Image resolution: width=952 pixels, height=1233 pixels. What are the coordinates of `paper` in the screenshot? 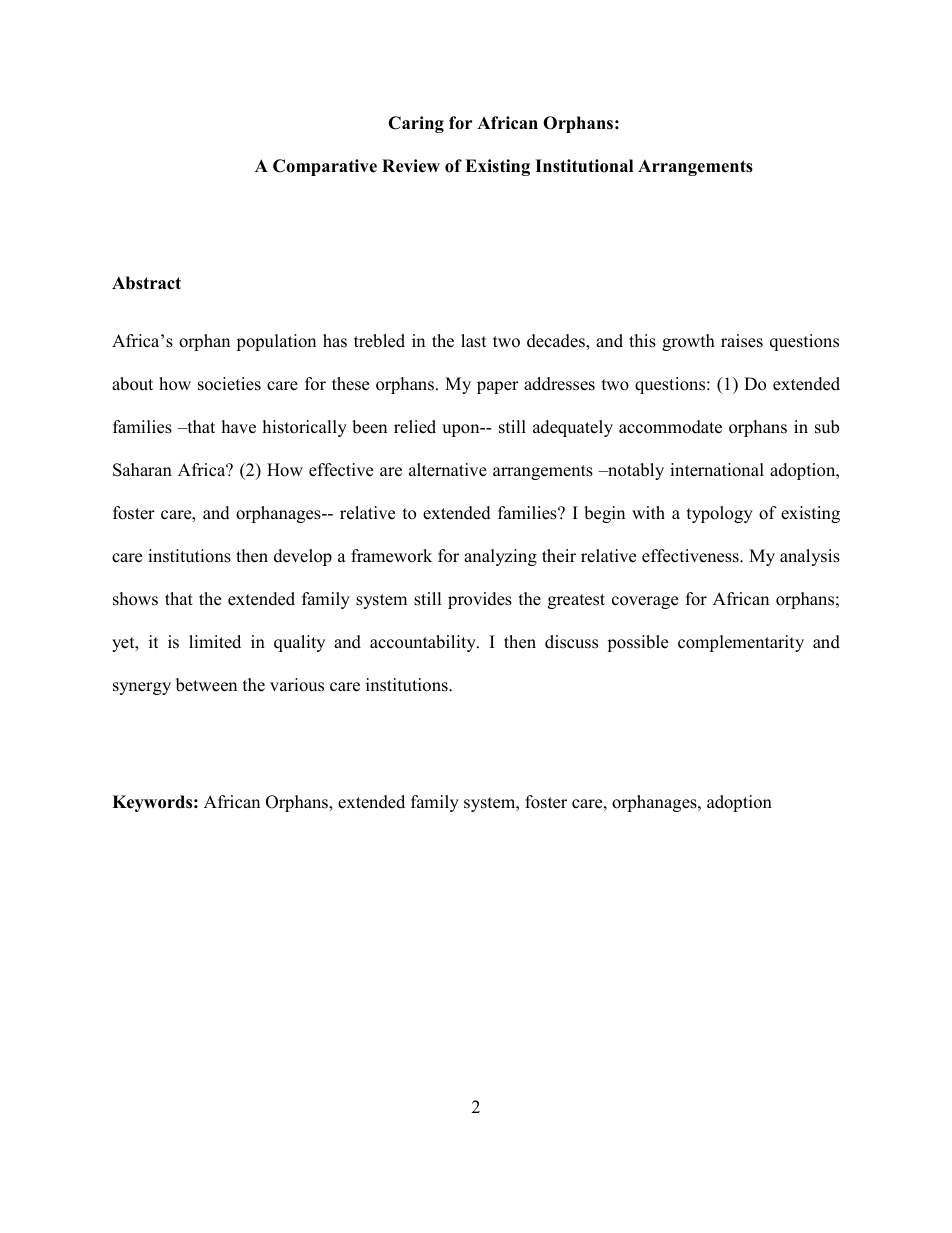 It's located at (498, 387).
